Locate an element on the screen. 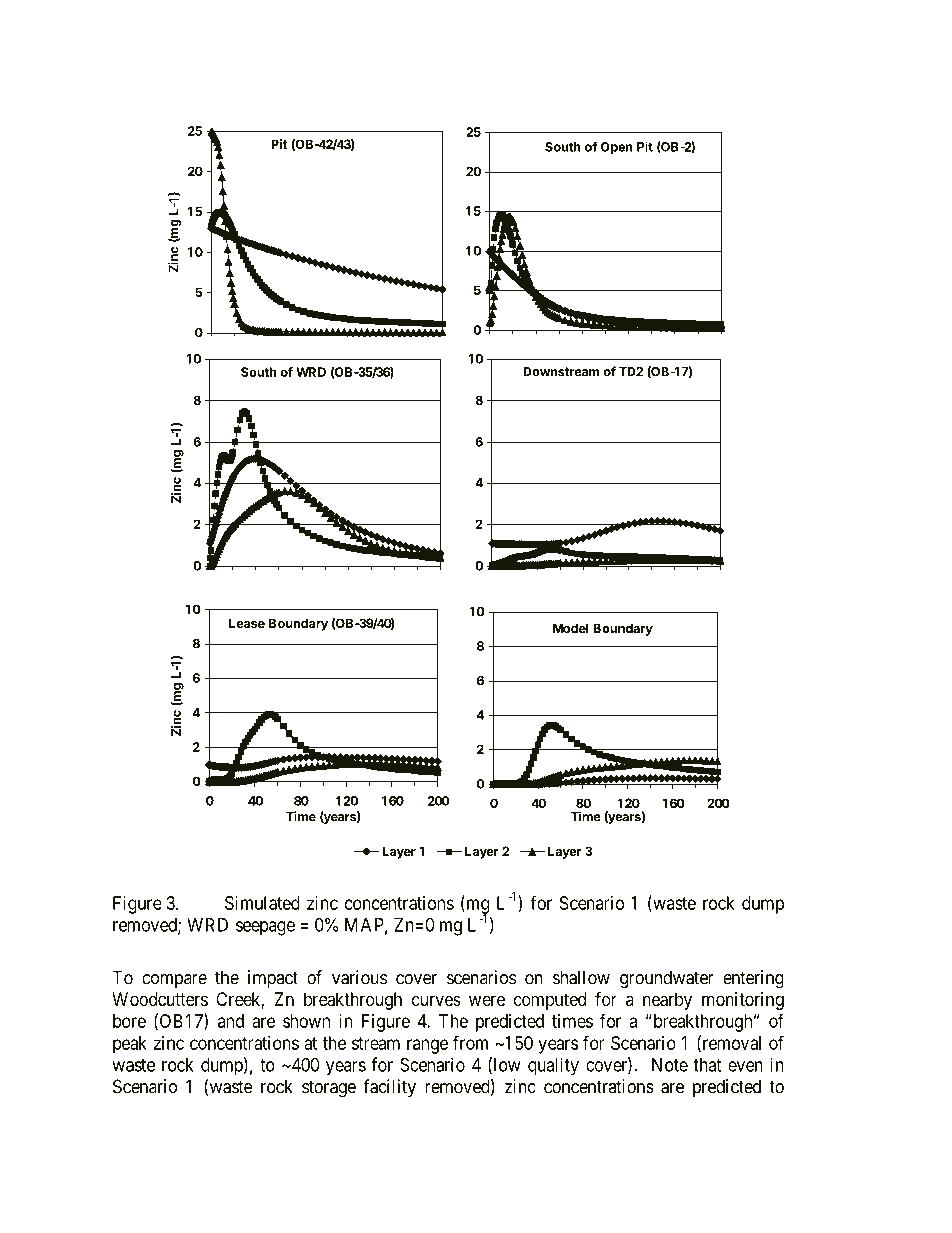  and is located at coordinates (231, 1021).
